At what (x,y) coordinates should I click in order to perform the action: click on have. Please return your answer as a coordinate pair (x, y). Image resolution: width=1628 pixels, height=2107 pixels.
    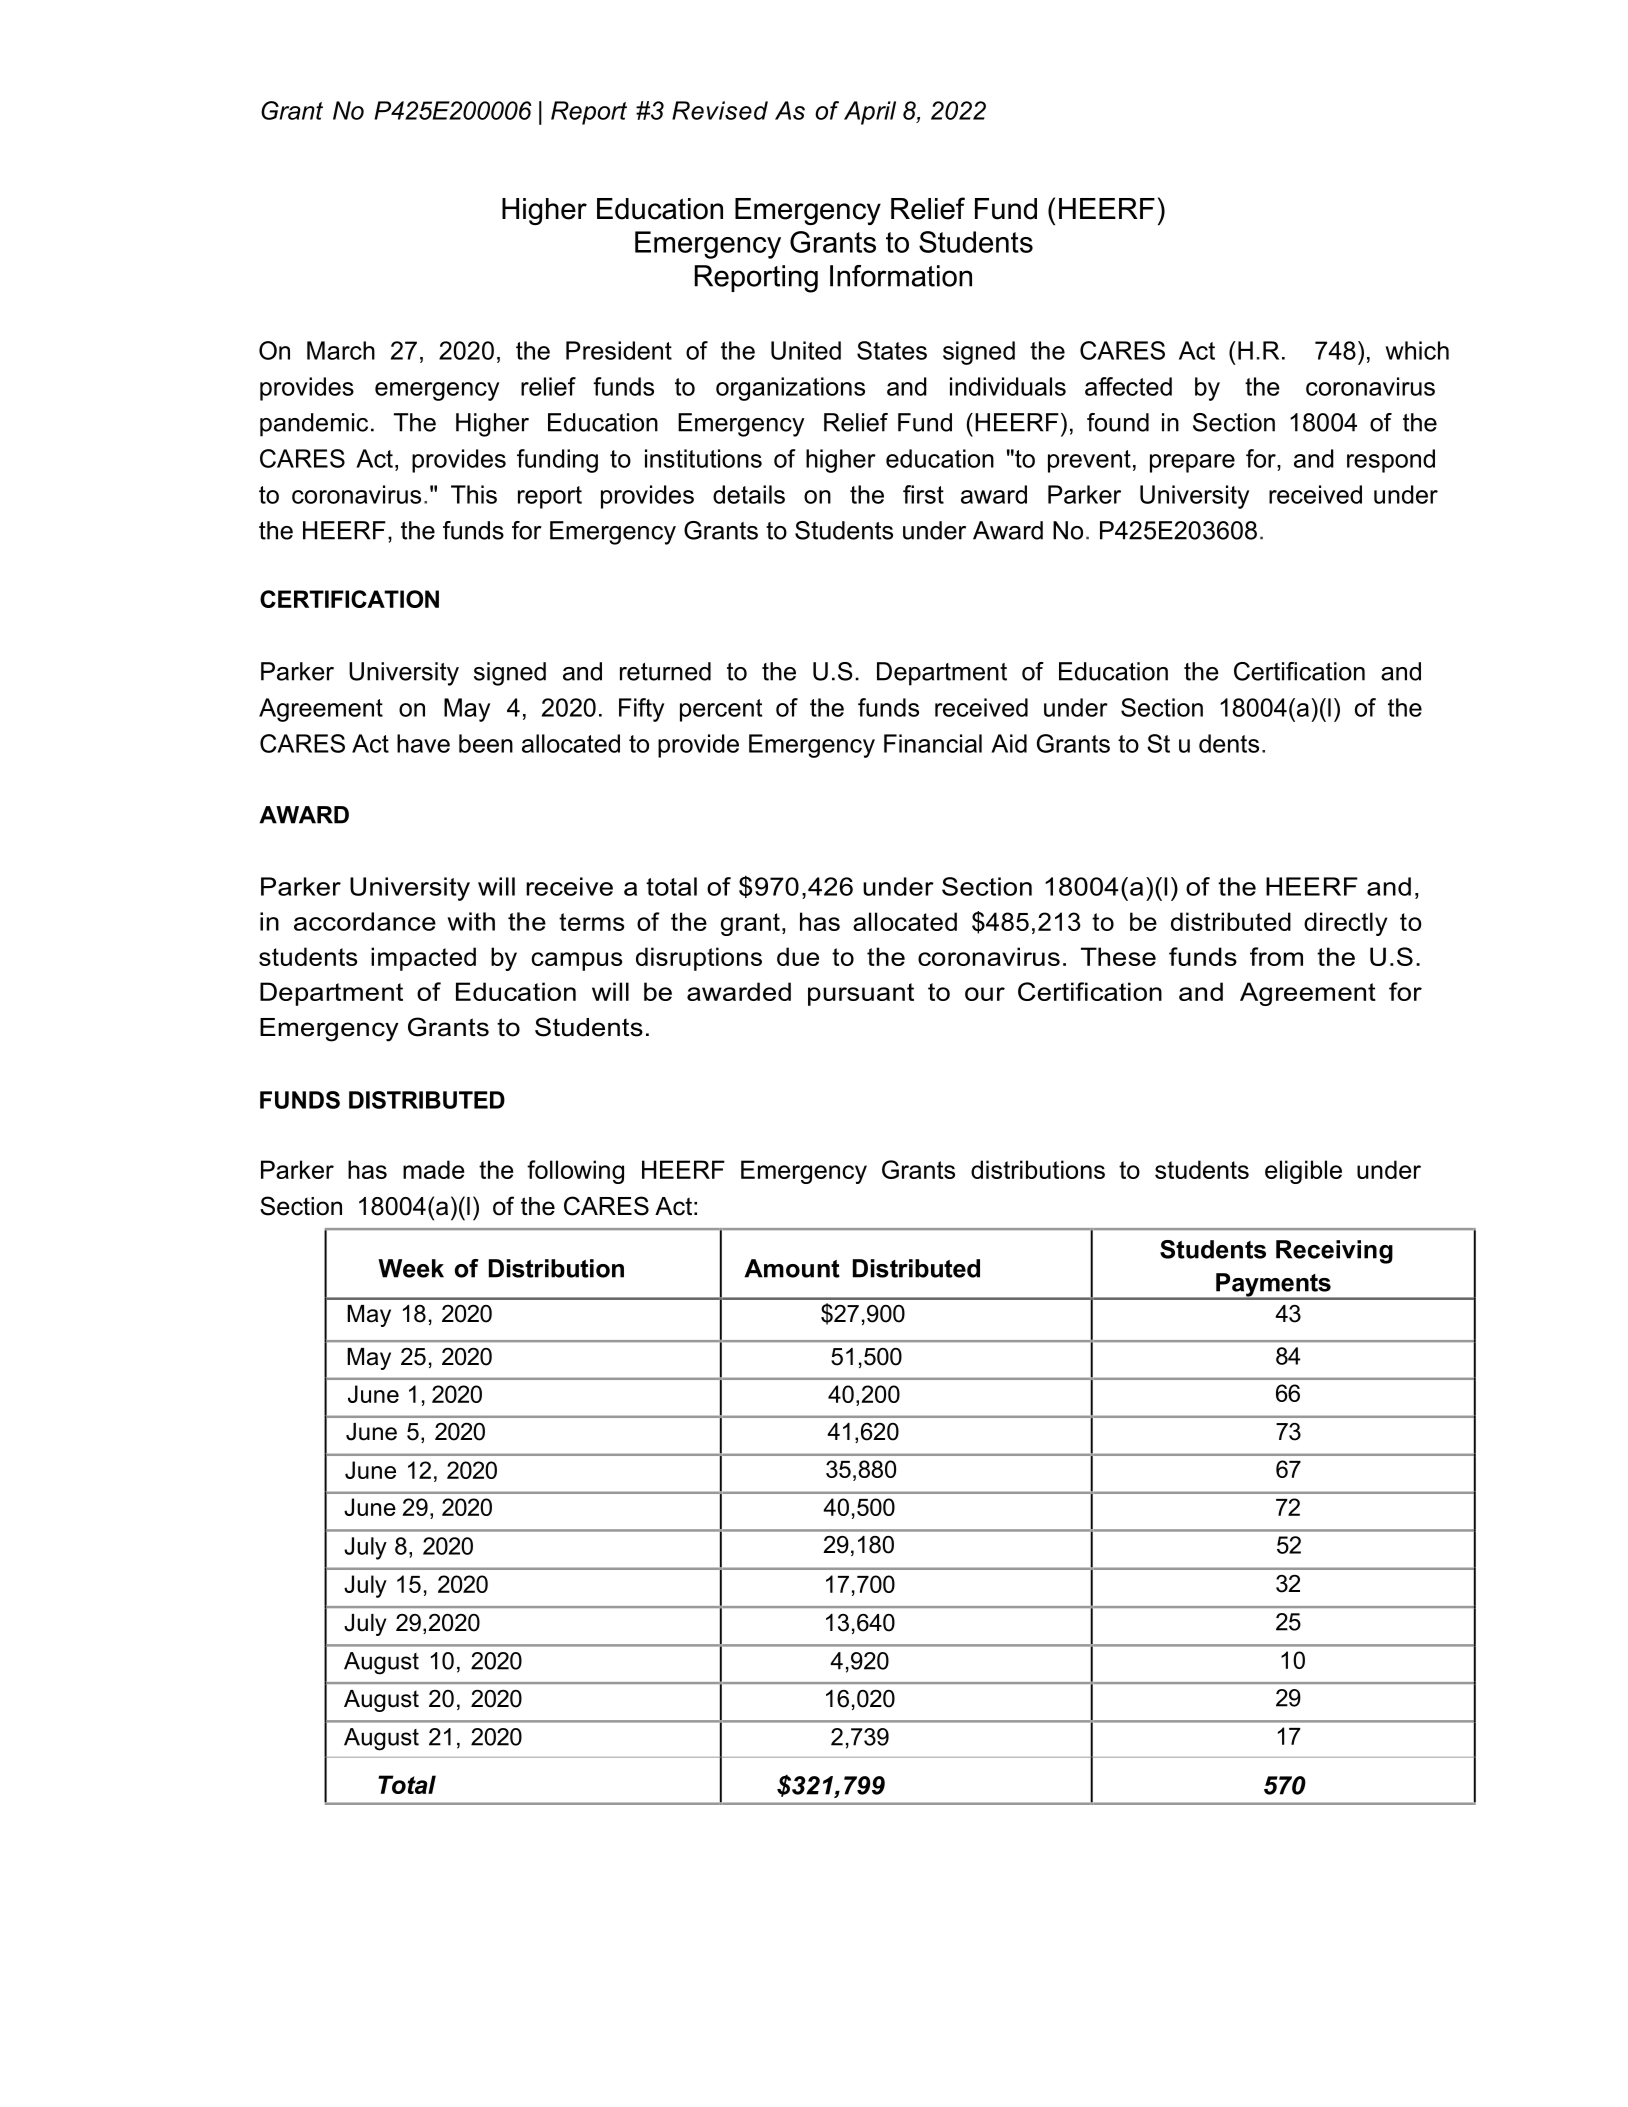
    Looking at the image, I should click on (423, 743).
